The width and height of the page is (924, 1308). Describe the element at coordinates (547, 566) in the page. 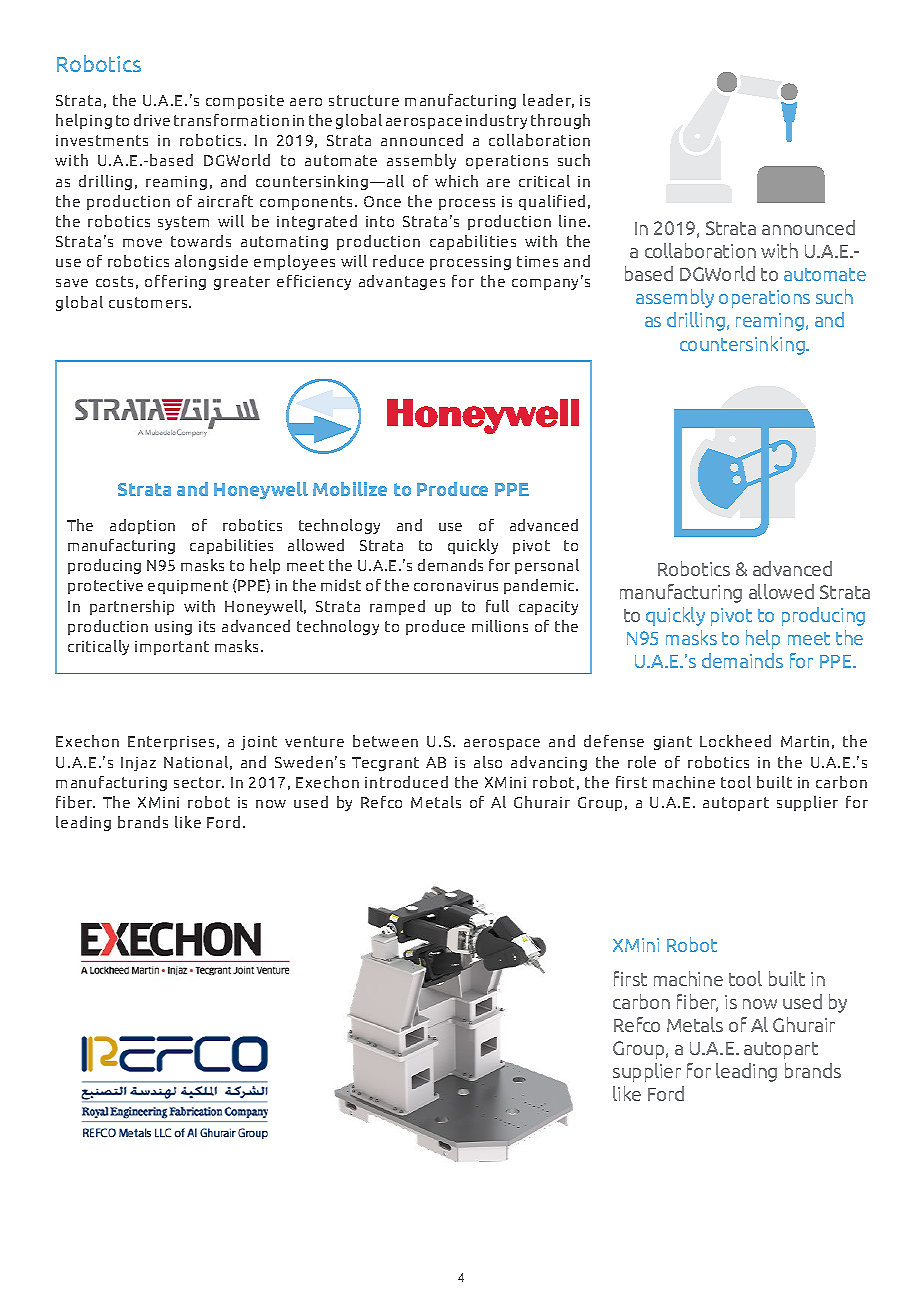

I see `personal` at that location.
